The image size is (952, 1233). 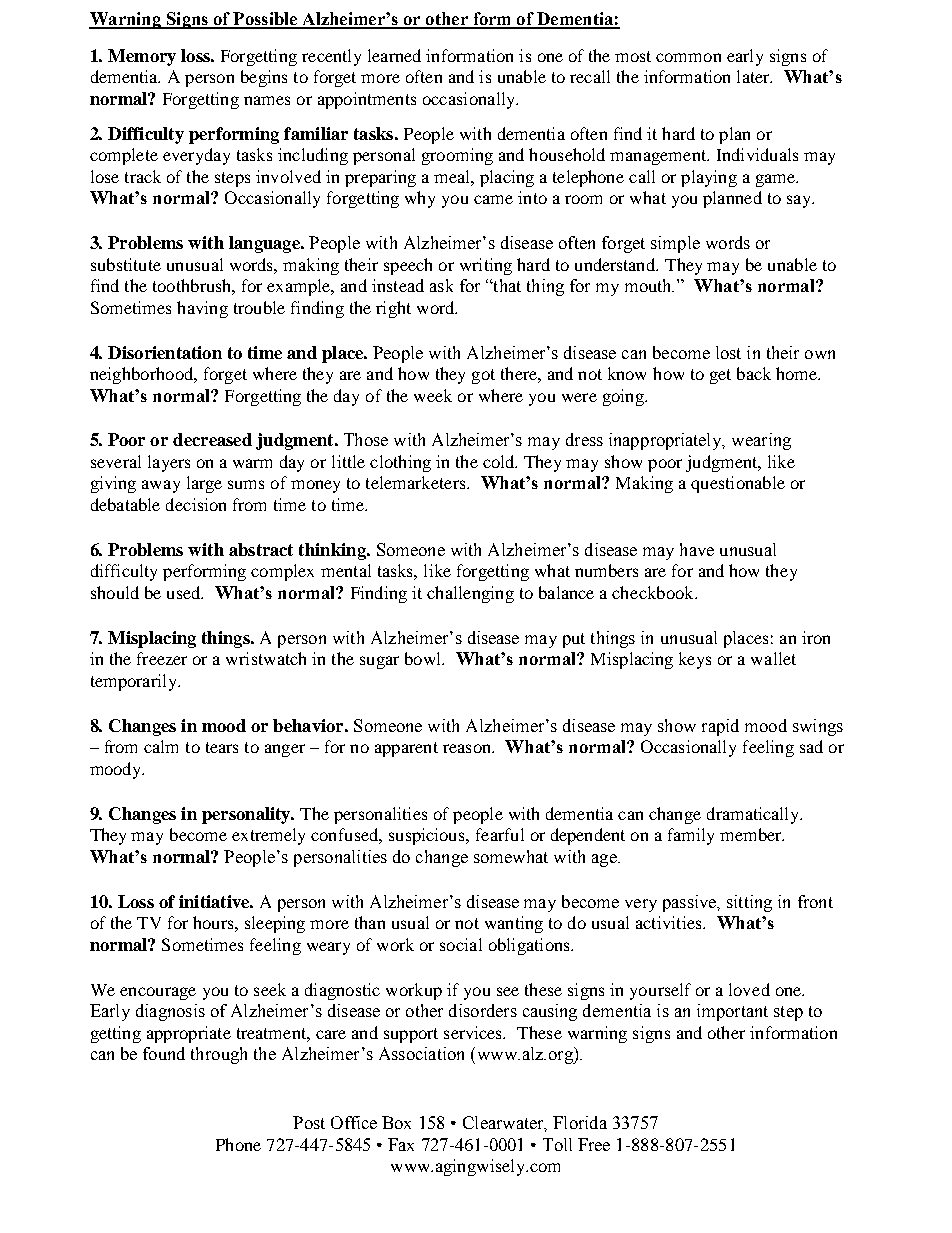 What do you see at coordinates (394, 55) in the screenshot?
I see `learned` at bounding box center [394, 55].
